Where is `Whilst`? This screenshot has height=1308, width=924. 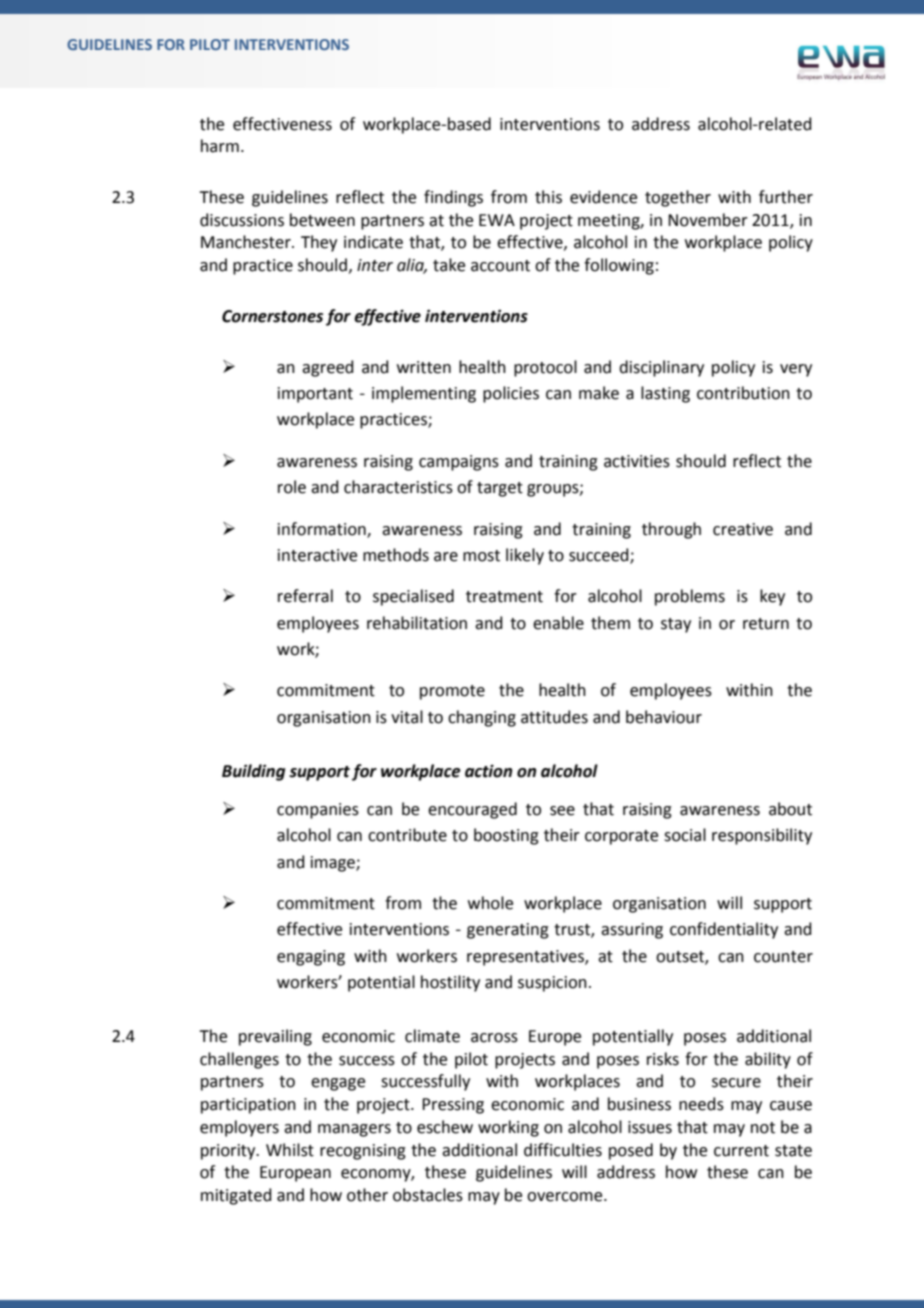 Whilst is located at coordinates (290, 1150).
